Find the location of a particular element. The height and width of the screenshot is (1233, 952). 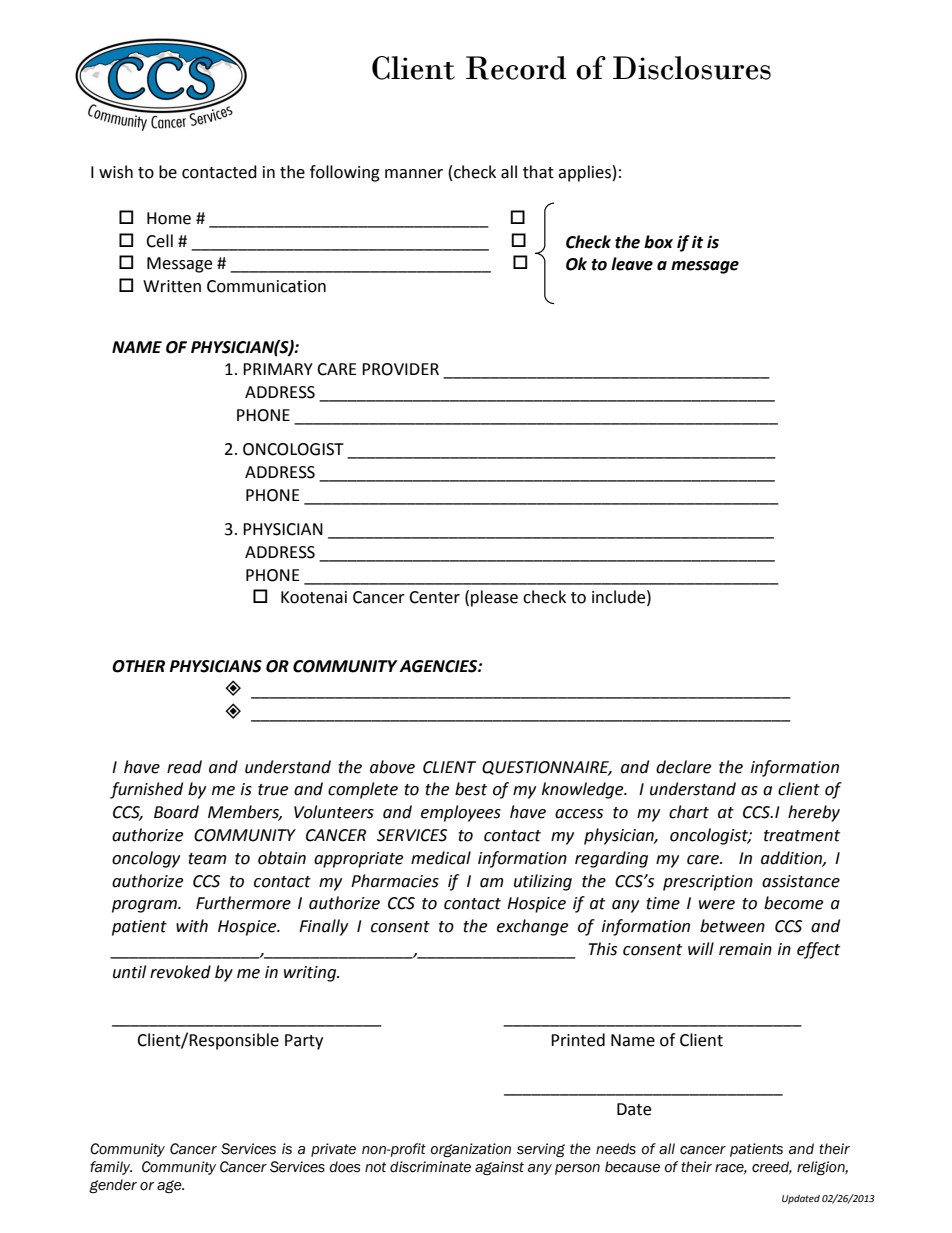

Record is located at coordinates (516, 68).
